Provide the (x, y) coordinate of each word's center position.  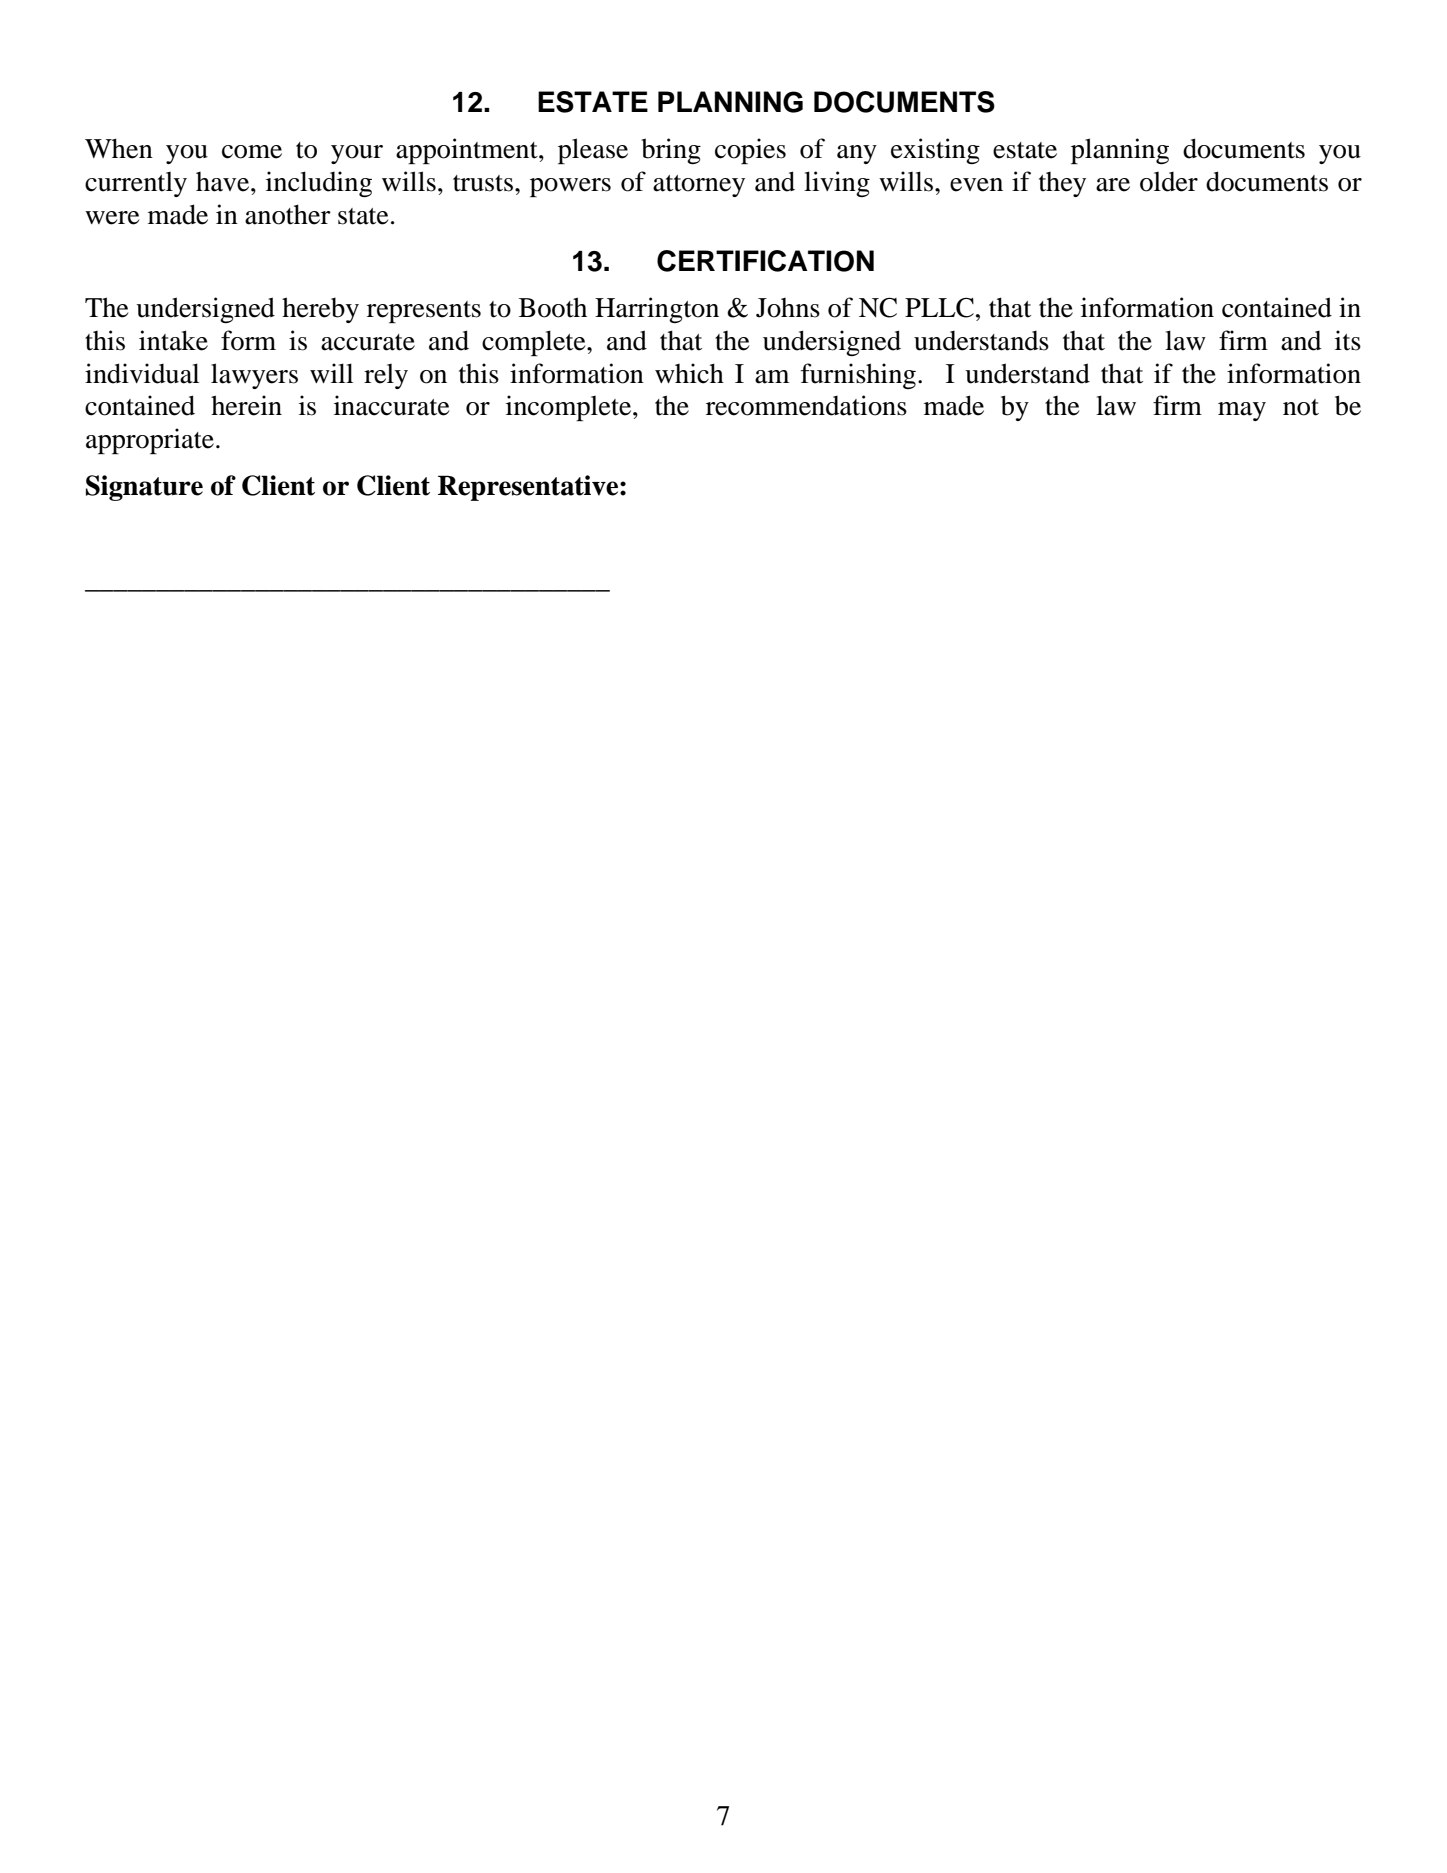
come (252, 152)
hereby (320, 310)
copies (750, 151)
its (1348, 340)
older (1169, 182)
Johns (788, 308)
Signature (144, 488)
